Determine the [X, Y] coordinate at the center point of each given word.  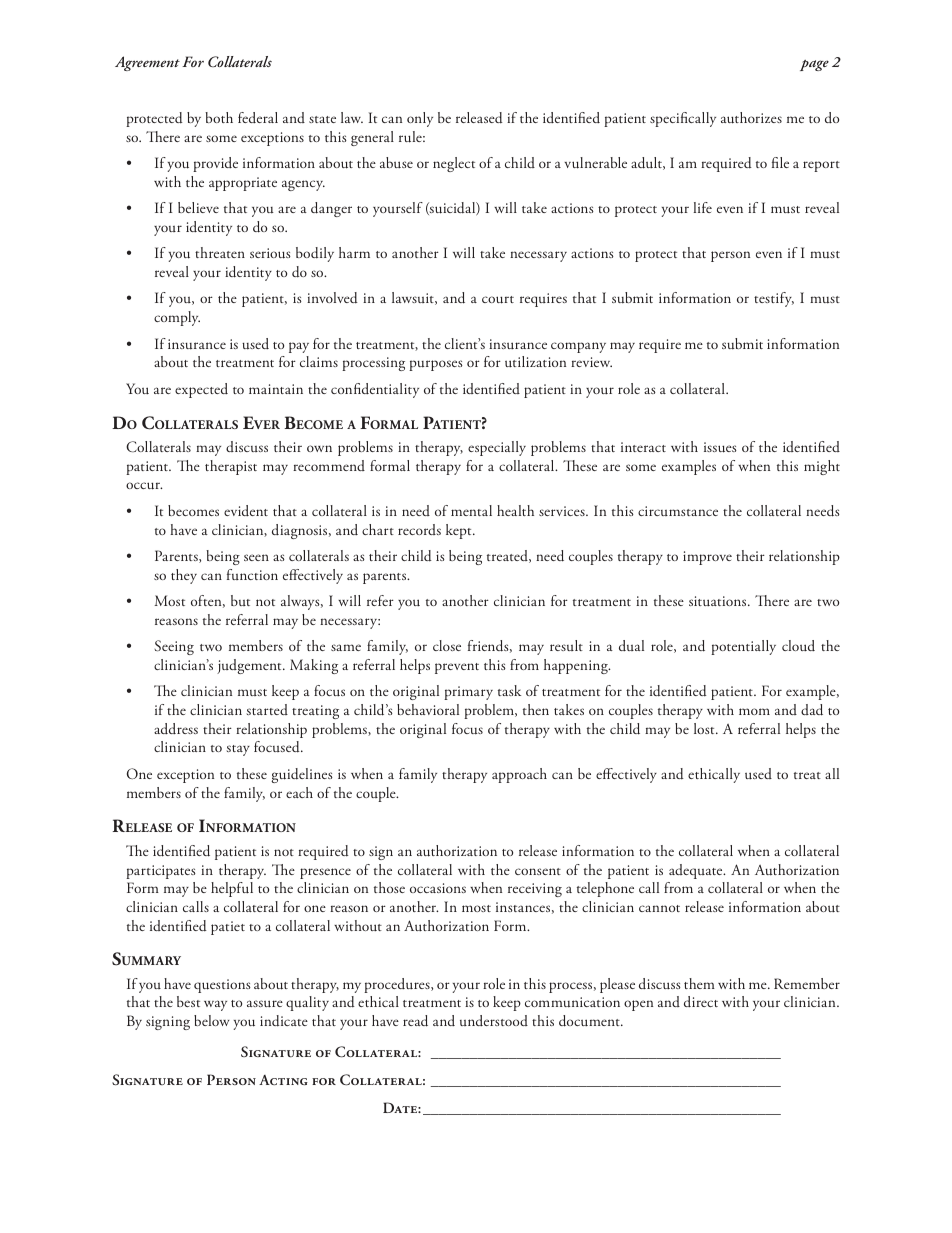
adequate [697, 871]
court [498, 300]
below [211, 1020]
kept [460, 531]
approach [519, 775]
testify [774, 299]
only [420, 119]
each [299, 792]
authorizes [751, 118]
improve [707, 558]
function [252, 574]
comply [177, 318]
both [219, 117]
